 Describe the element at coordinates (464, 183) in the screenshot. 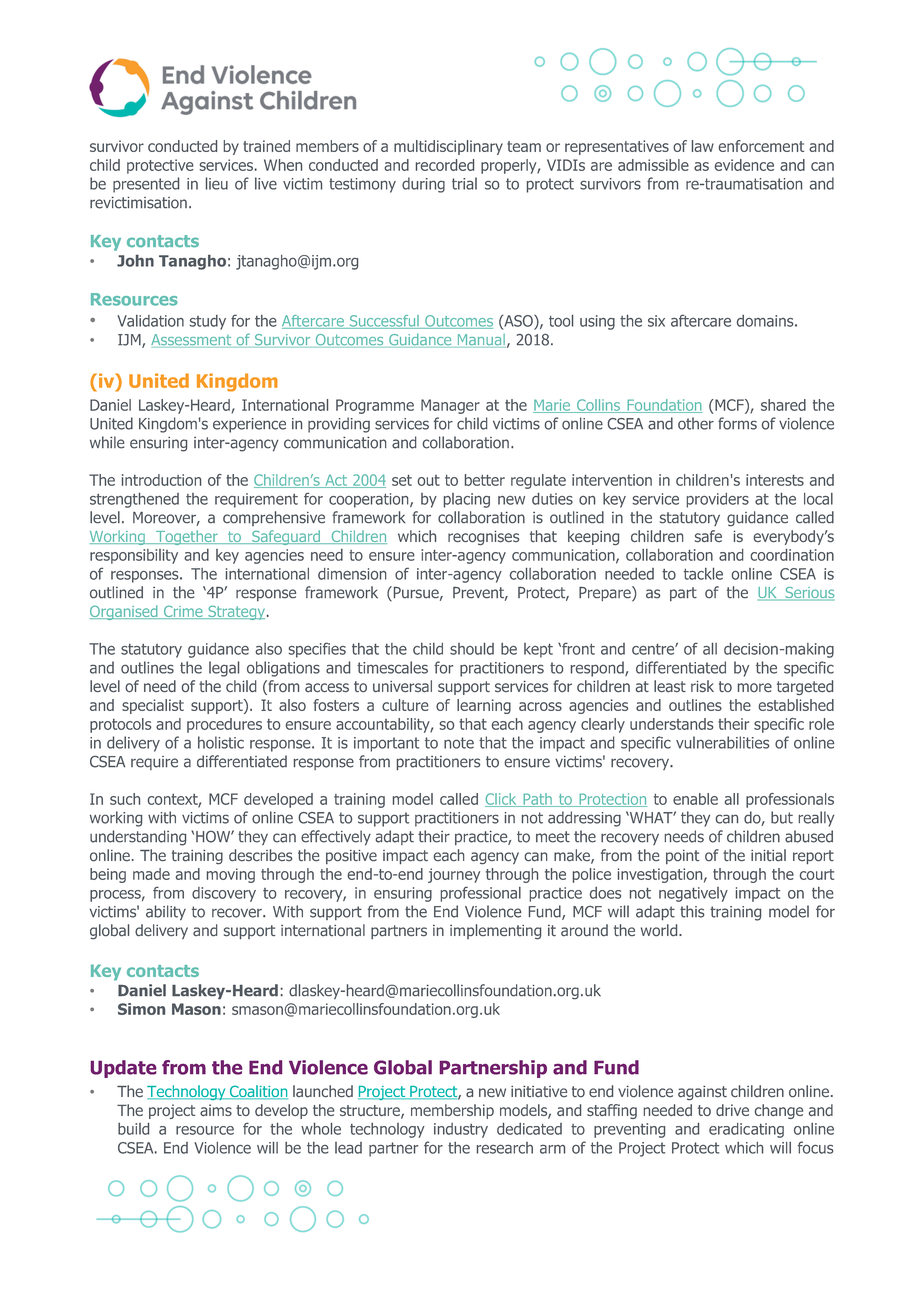

I see `trial` at that location.
